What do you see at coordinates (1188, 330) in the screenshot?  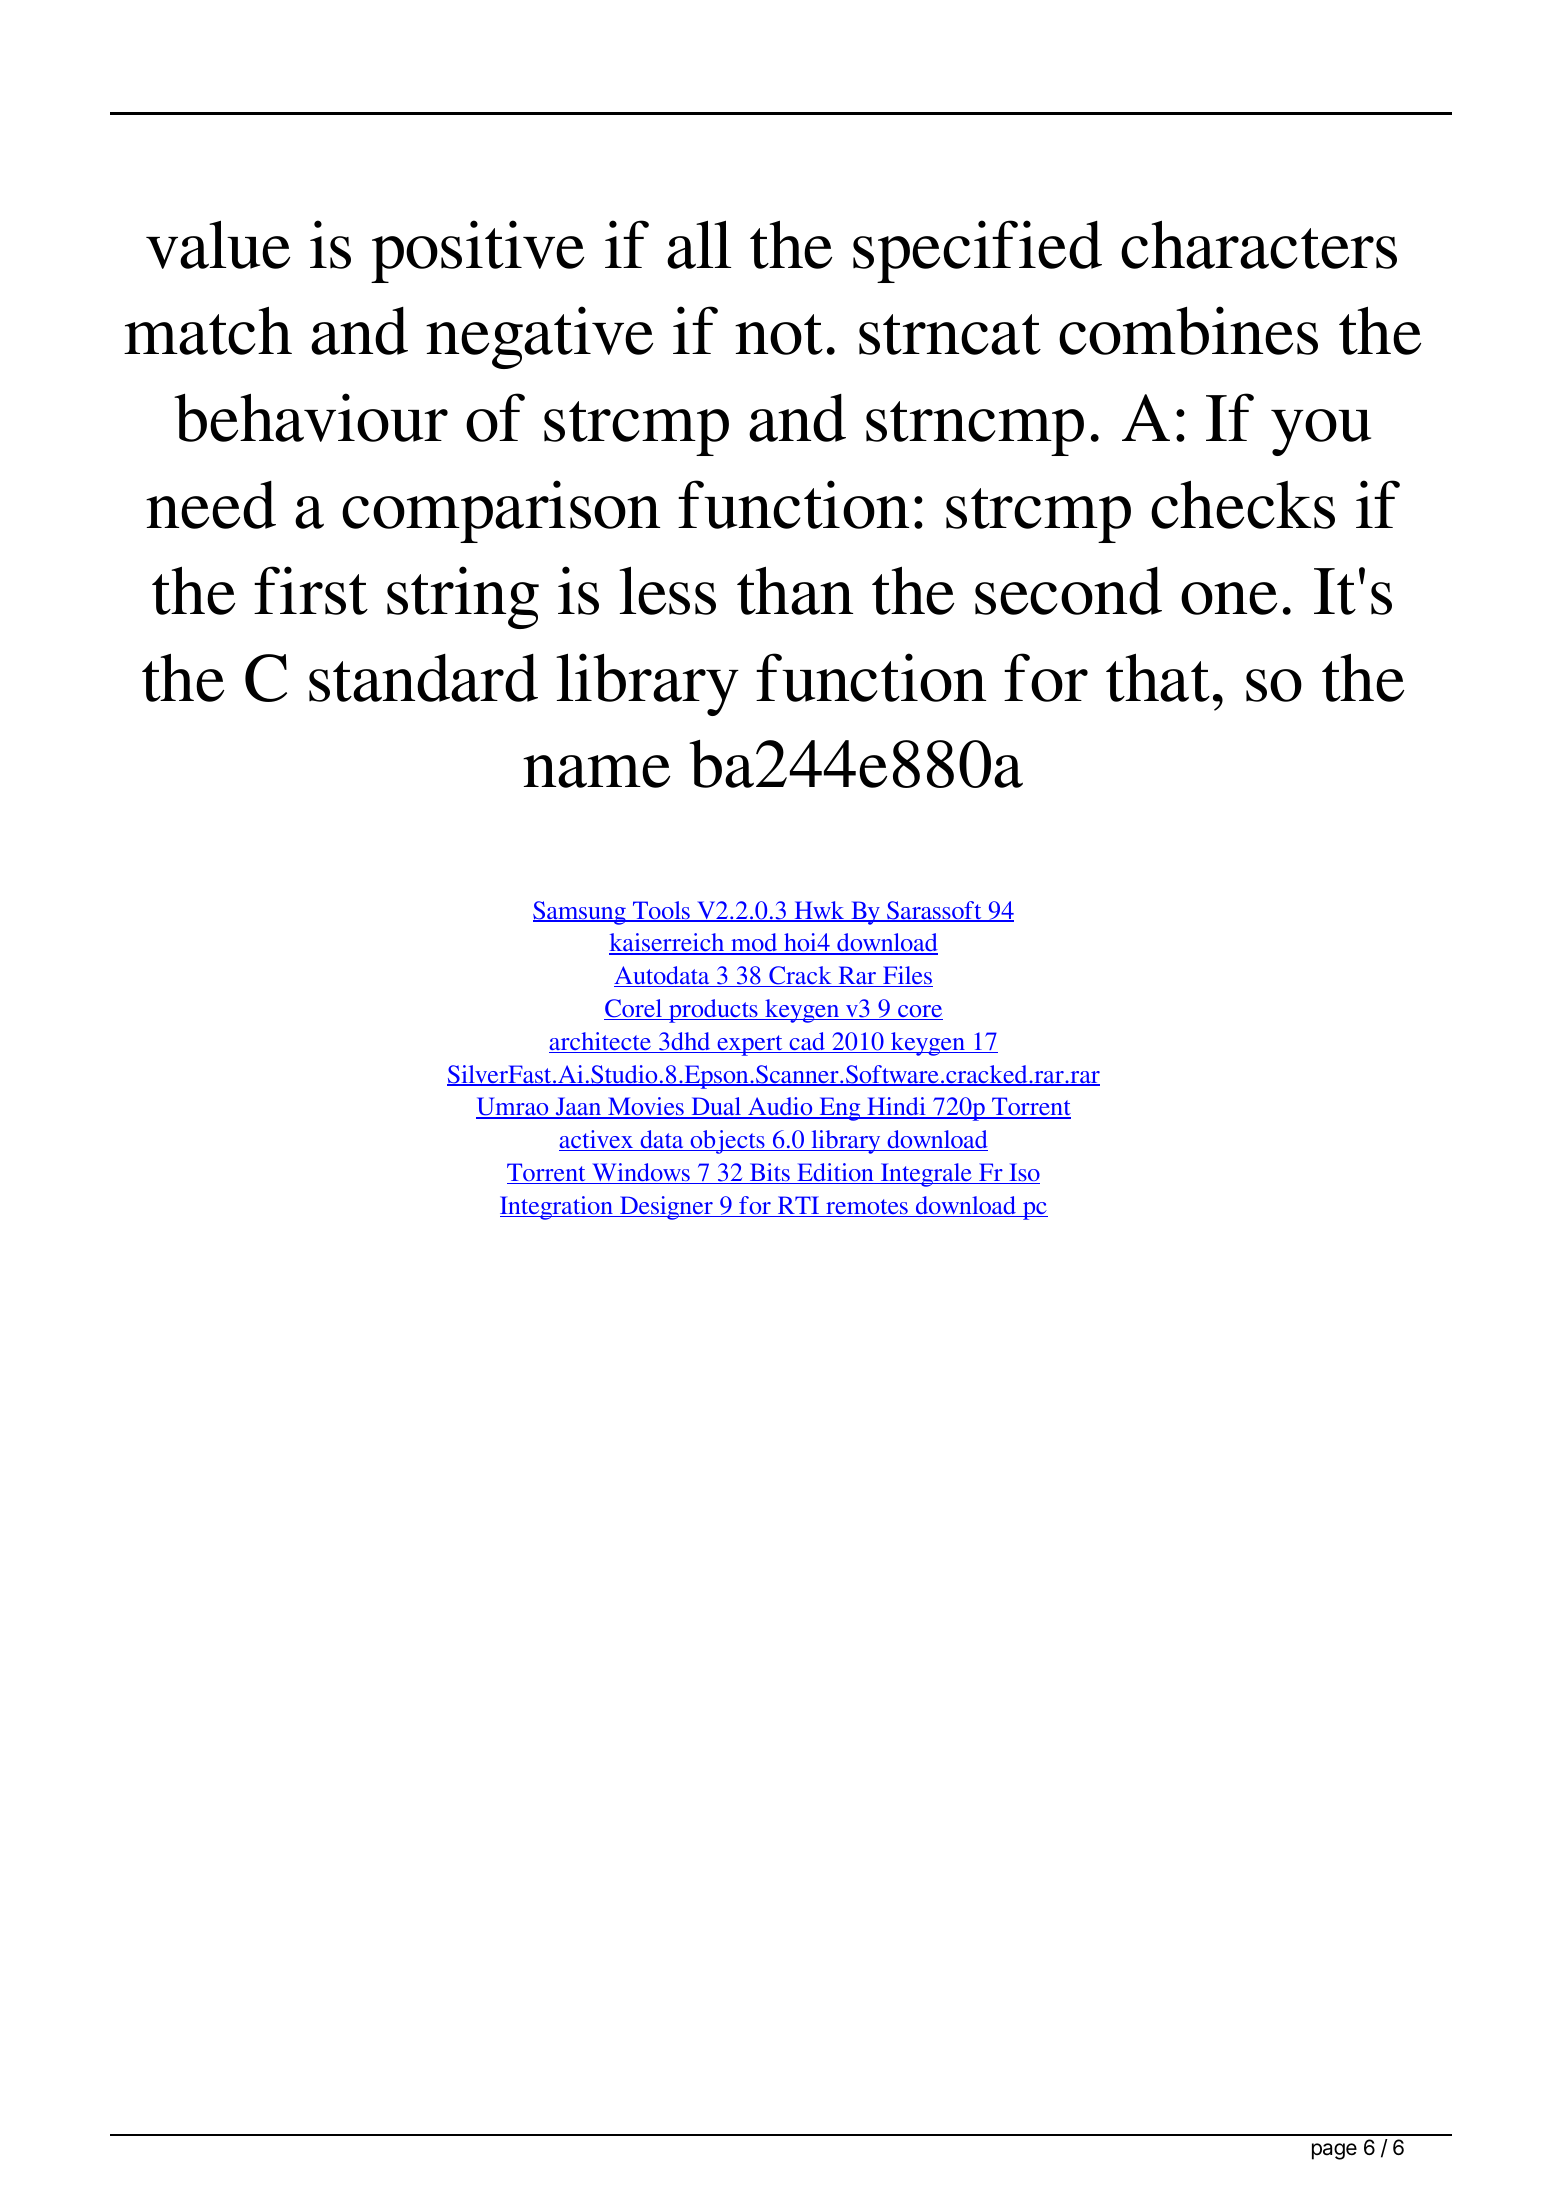 I see `combines` at bounding box center [1188, 330].
